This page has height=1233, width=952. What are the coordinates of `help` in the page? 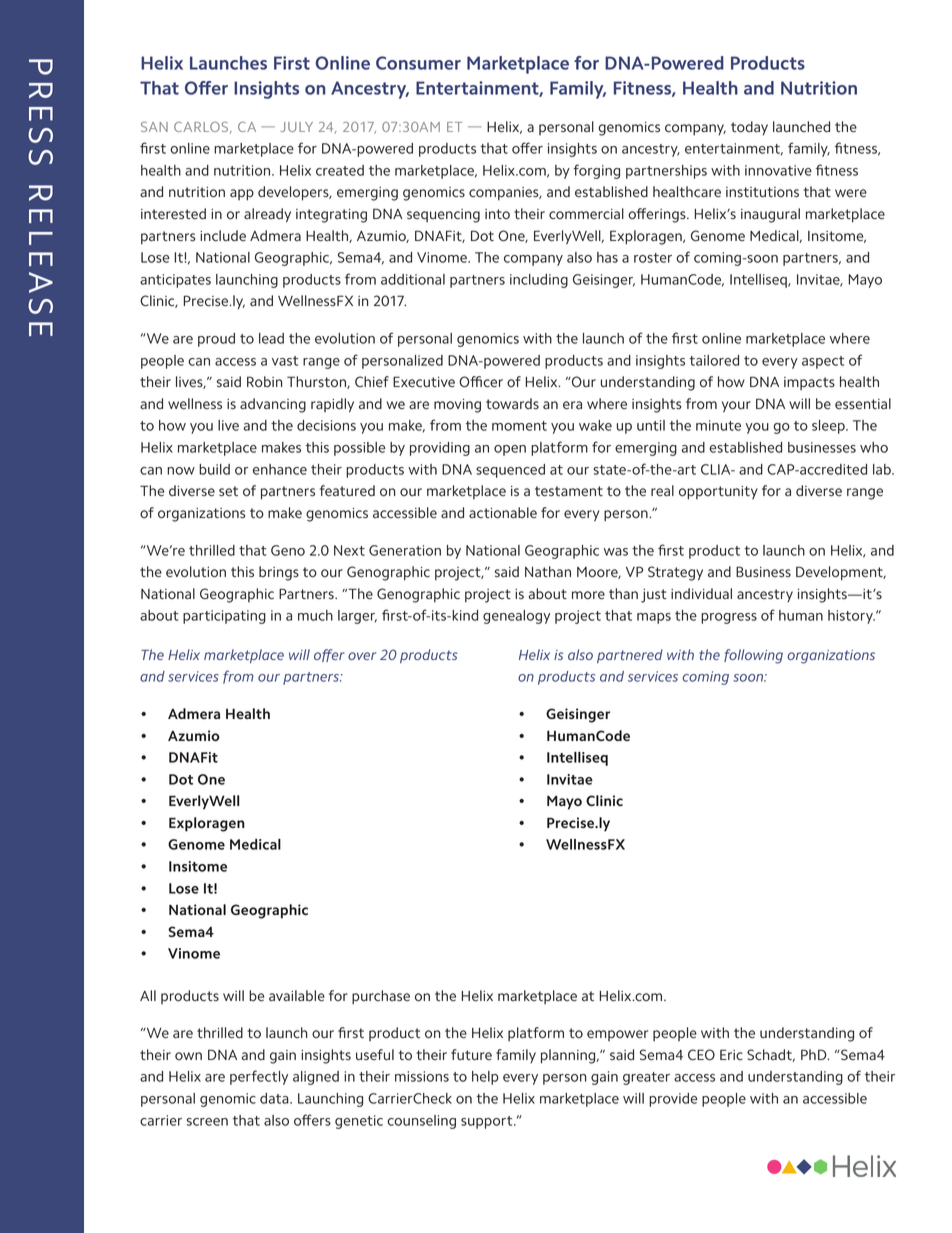 It's located at (485, 1078).
